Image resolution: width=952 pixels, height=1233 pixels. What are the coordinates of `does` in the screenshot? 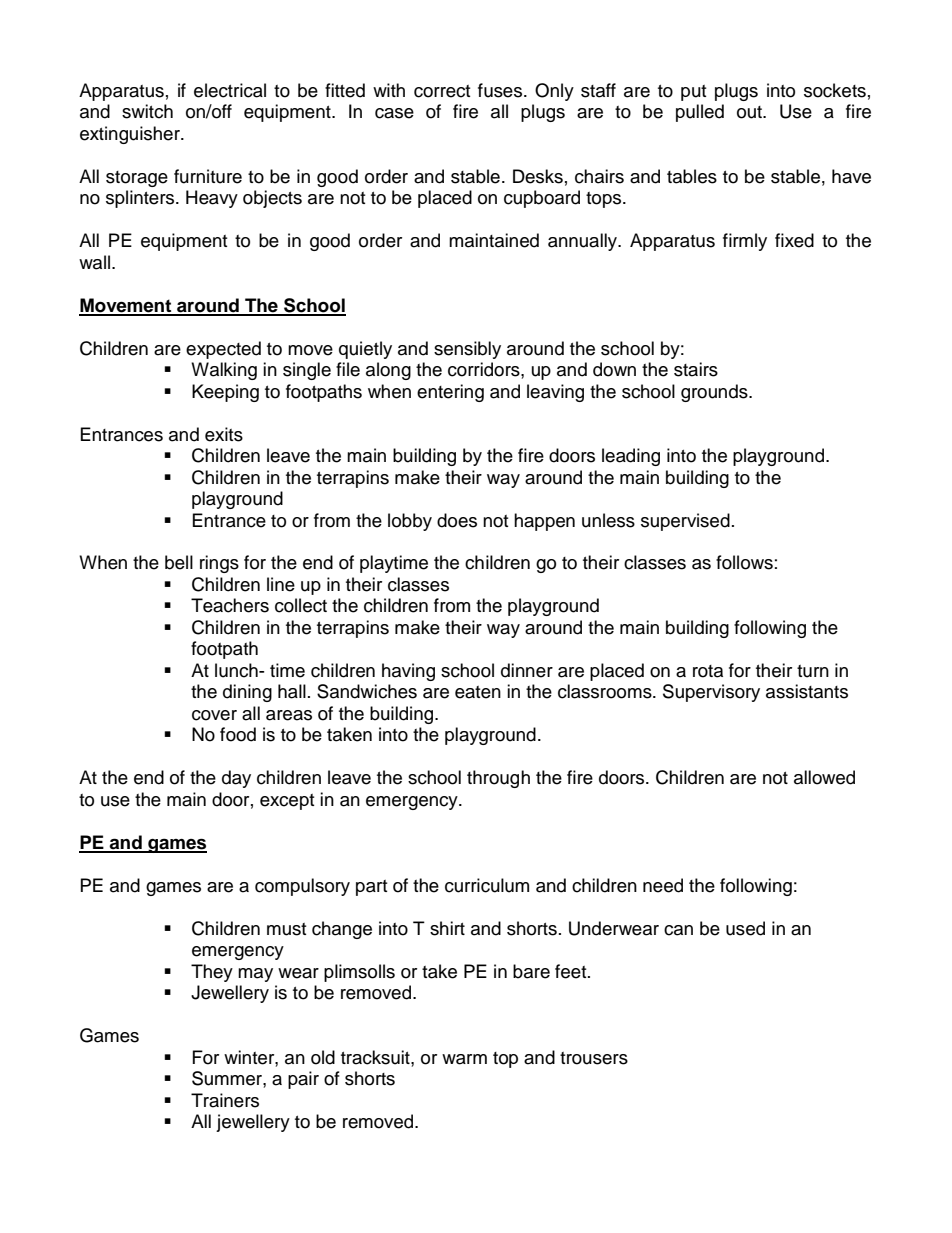 It's located at (457, 520).
